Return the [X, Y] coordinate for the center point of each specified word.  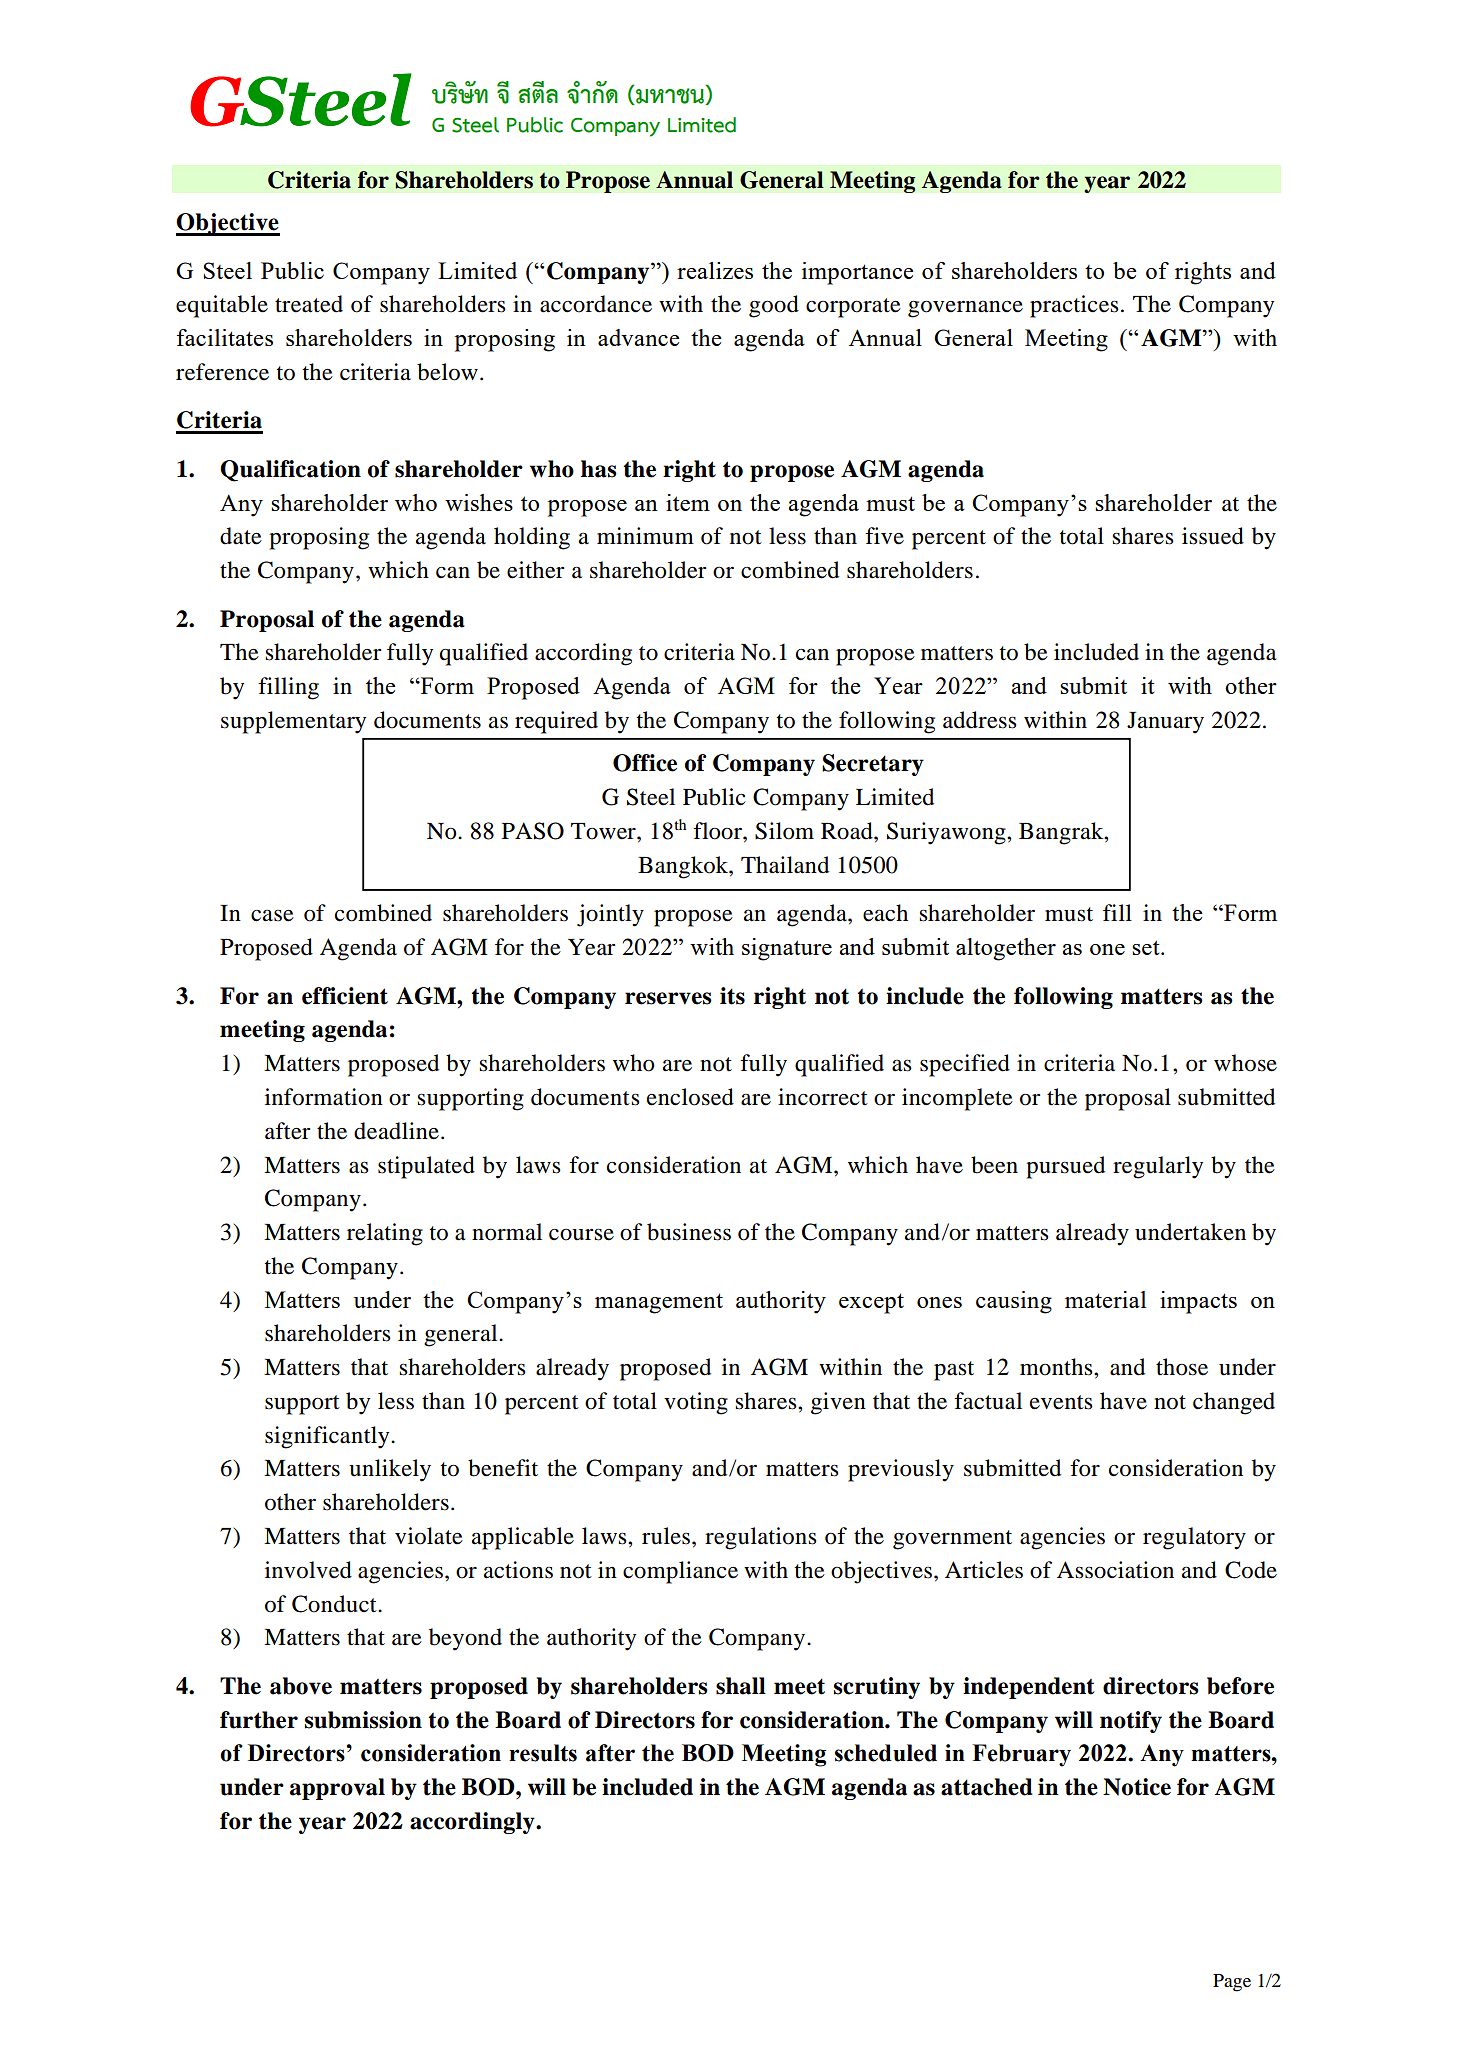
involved [308, 1570]
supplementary [293, 722]
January [1165, 723]
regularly [1158, 1167]
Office [645, 763]
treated [309, 304]
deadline [396, 1131]
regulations [761, 1538]
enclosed [690, 1097]
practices [1074, 306]
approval [337, 1789]
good [774, 306]
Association [1115, 1570]
